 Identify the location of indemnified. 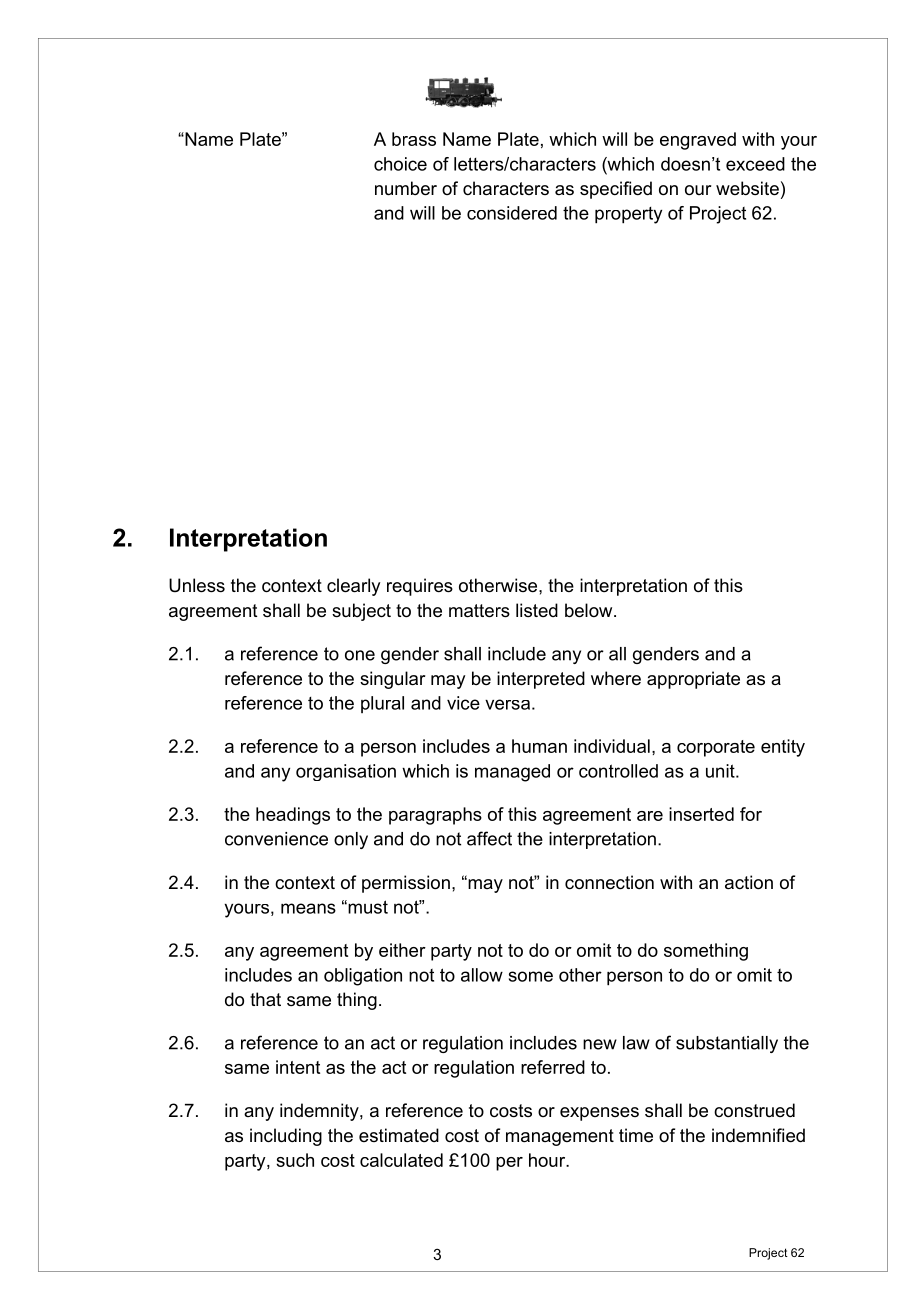
(758, 1135).
